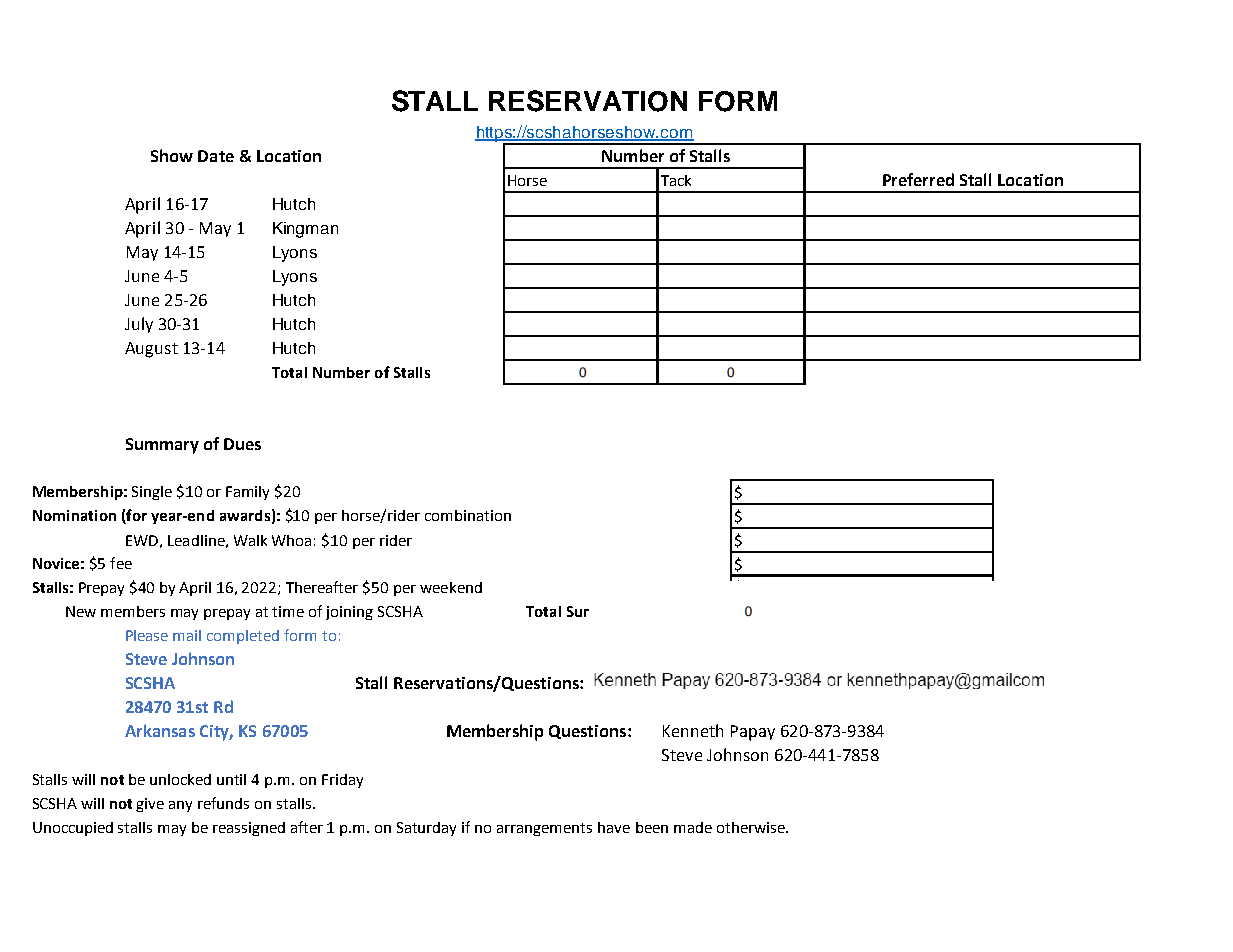 The image size is (1233, 952). What do you see at coordinates (544, 829) in the screenshot?
I see `arrangements` at bounding box center [544, 829].
